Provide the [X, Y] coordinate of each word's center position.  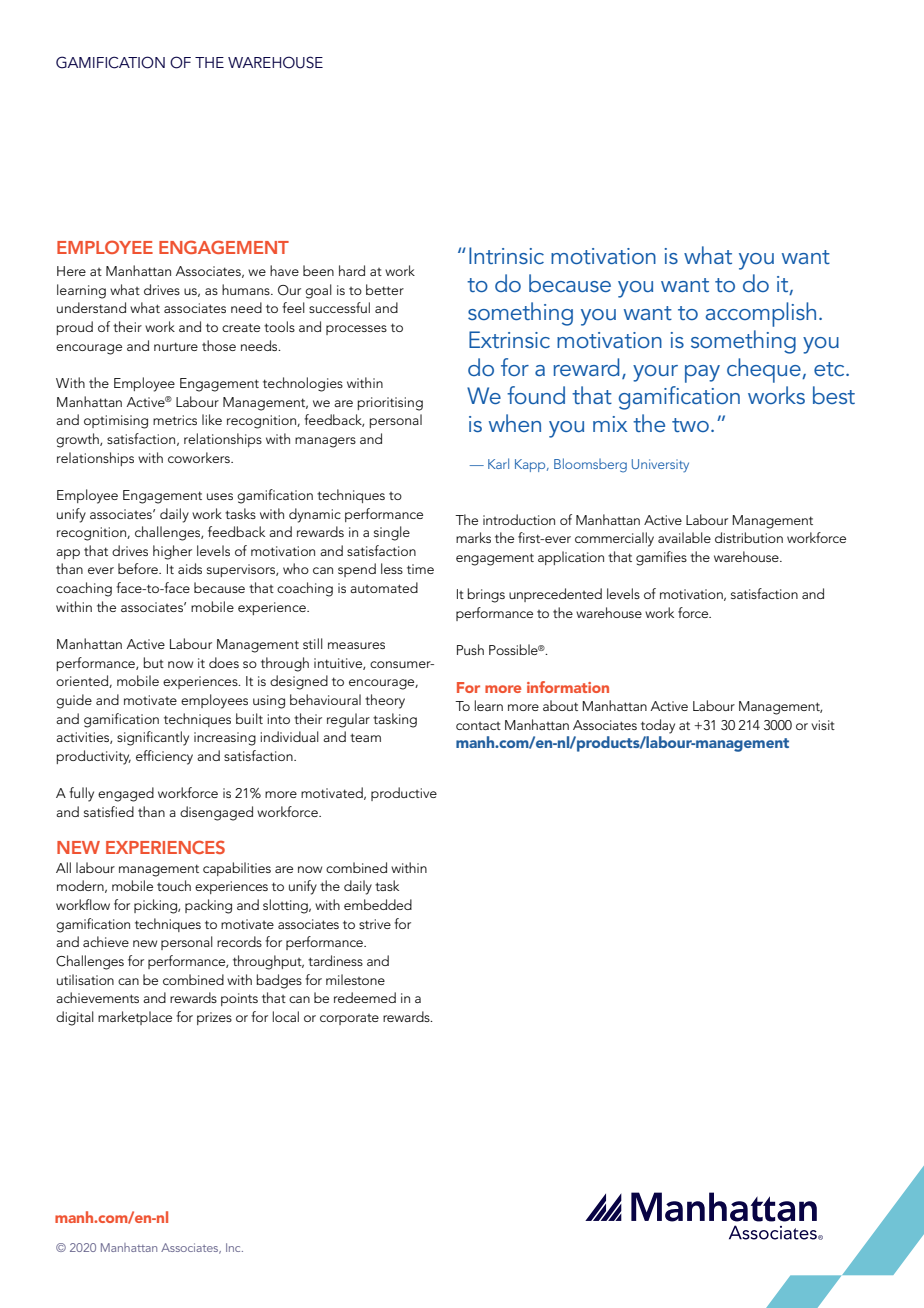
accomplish [761, 314]
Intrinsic [506, 255]
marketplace [135, 1018]
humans [247, 289]
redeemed [365, 997]
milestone [355, 979]
